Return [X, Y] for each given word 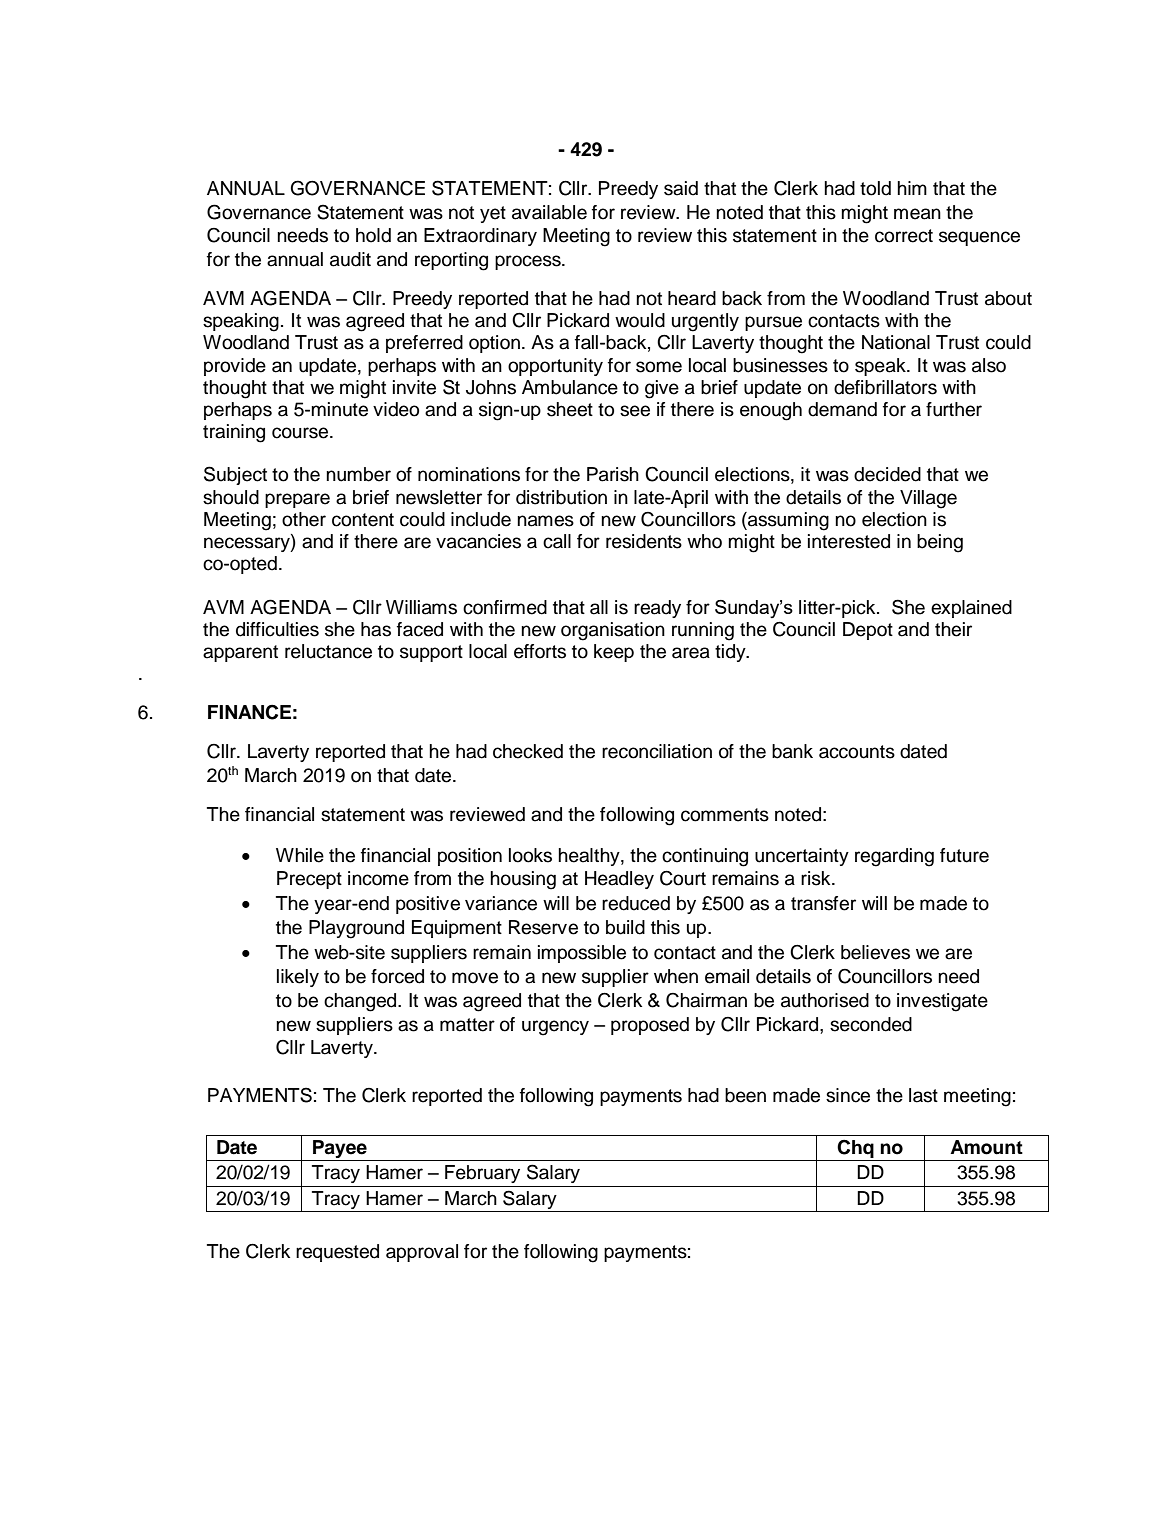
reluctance [328, 651]
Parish [613, 474]
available [549, 212]
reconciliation [657, 751]
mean [917, 214]
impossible [582, 954]
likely [298, 978]
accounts [857, 752]
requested [337, 1253]
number [358, 474]
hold [373, 235]
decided [887, 474]
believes [875, 952]
